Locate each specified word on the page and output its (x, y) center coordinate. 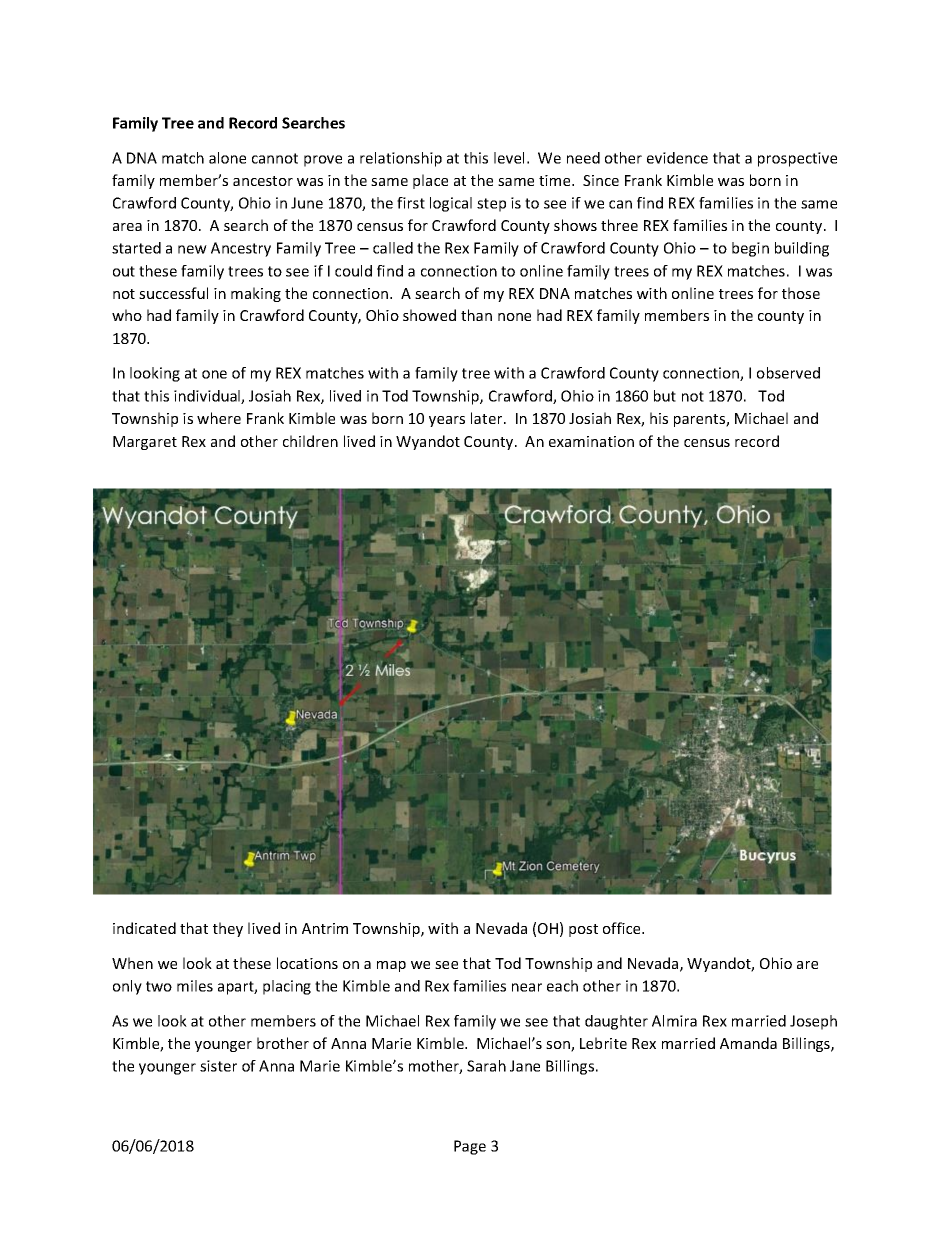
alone (227, 158)
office (623, 928)
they (228, 929)
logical (451, 204)
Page (470, 1147)
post (583, 930)
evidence (677, 158)
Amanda (748, 1043)
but (665, 396)
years (447, 421)
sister (218, 1066)
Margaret (145, 443)
